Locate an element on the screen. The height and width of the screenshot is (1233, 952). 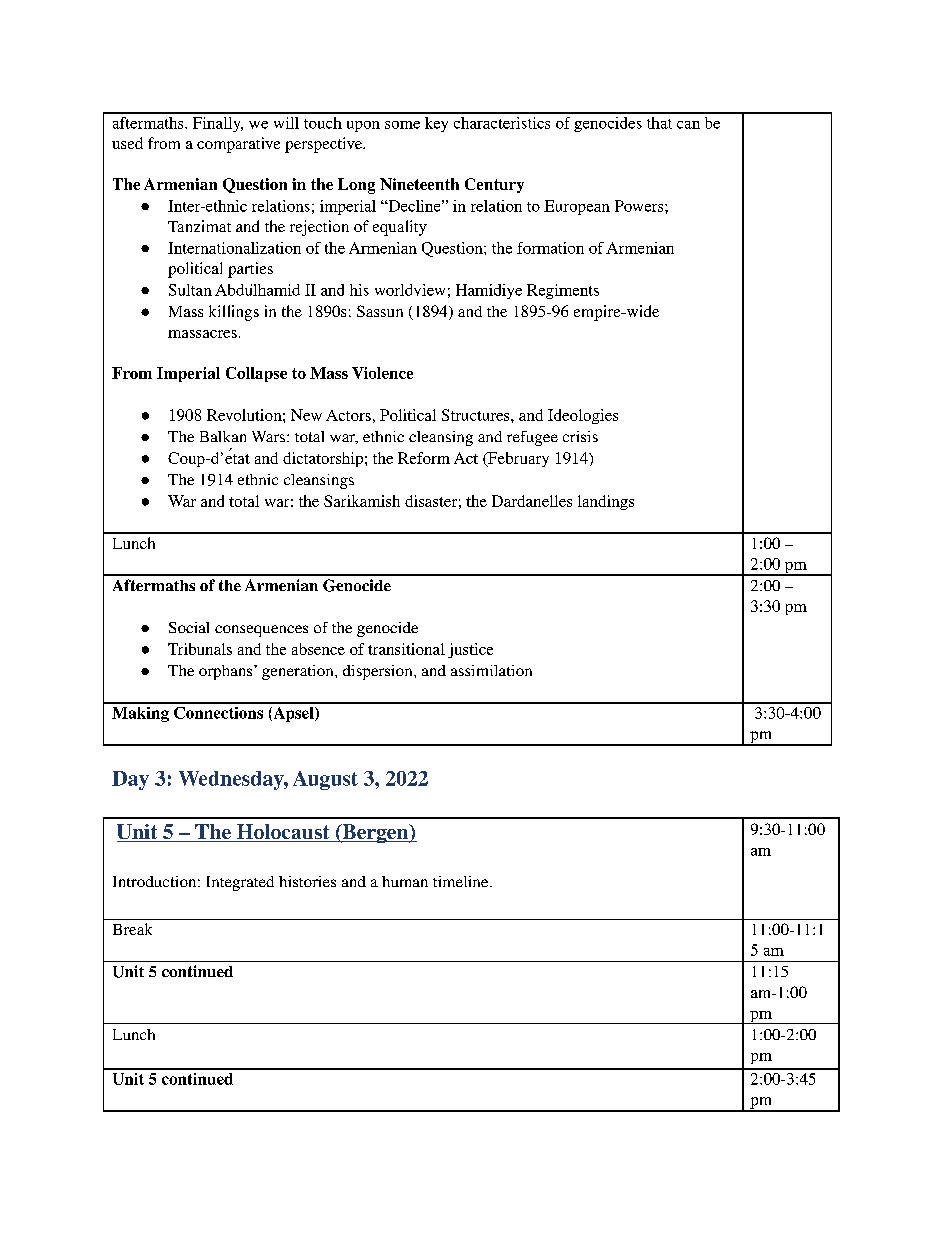
orphans is located at coordinates (227, 672).
